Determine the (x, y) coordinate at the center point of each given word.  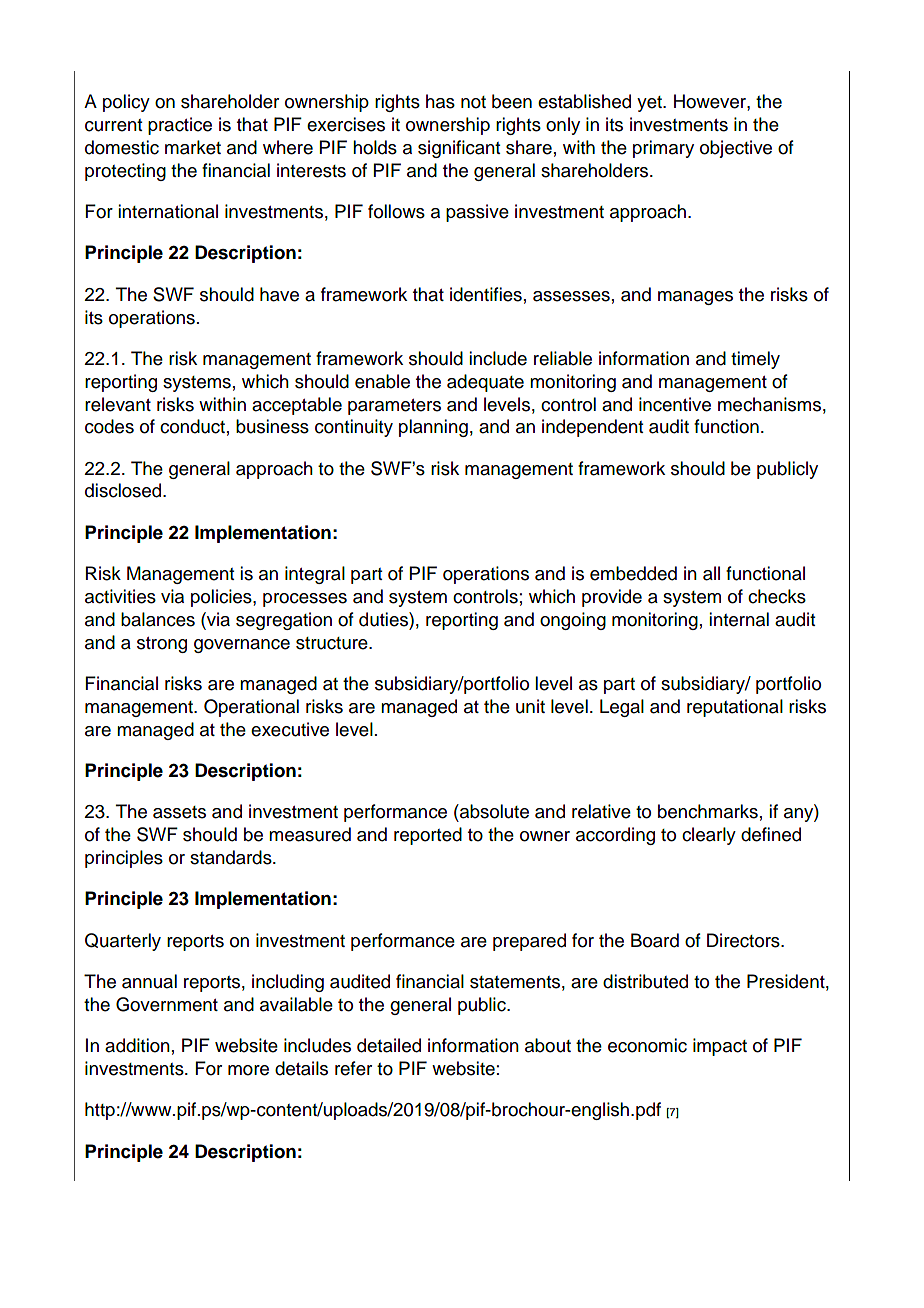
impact (720, 1047)
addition (137, 1045)
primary (663, 149)
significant (459, 149)
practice (180, 126)
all (711, 573)
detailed (389, 1045)
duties (384, 619)
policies (222, 598)
